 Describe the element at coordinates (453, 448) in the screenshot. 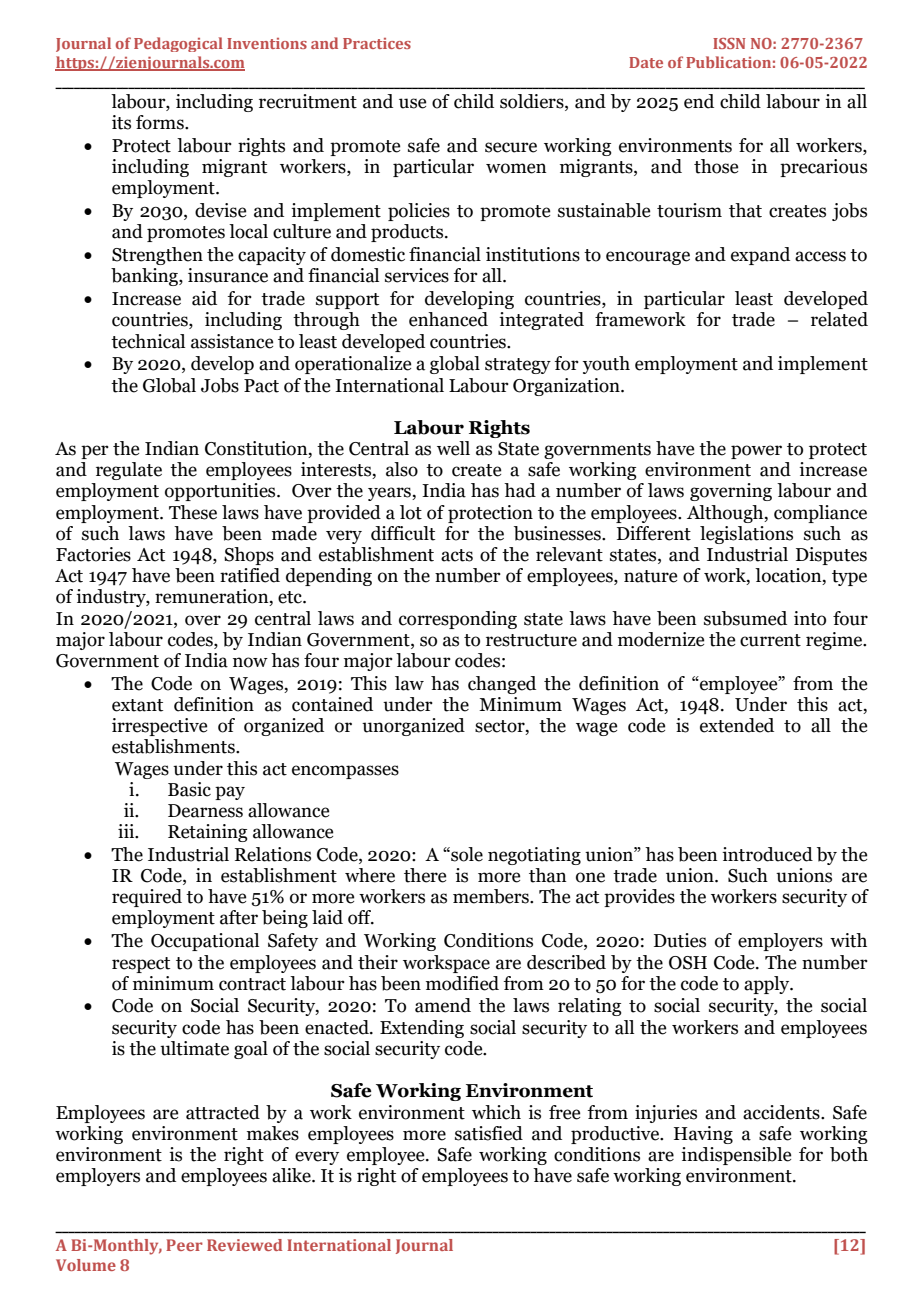

I see `well` at that location.
